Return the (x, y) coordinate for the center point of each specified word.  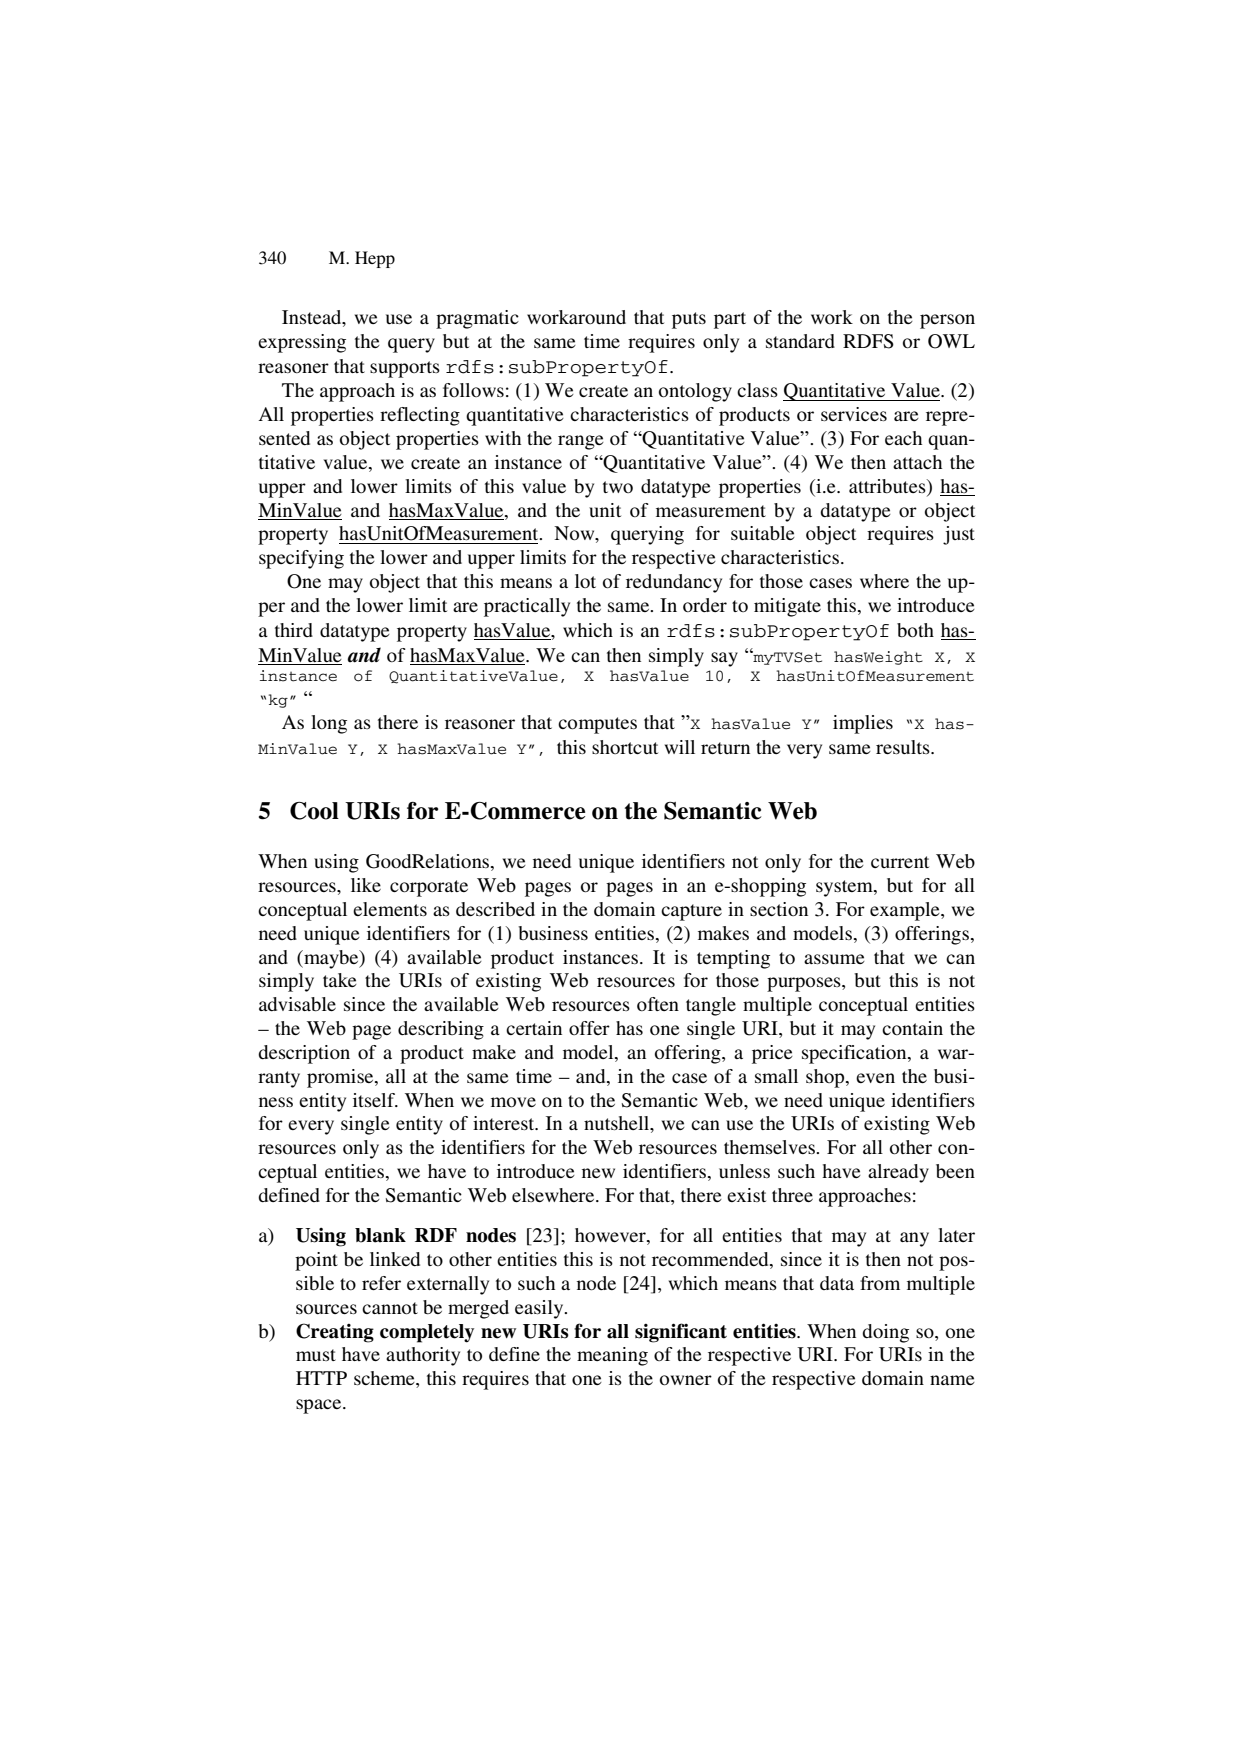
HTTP (321, 1378)
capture (691, 912)
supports (405, 369)
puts (689, 320)
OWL (951, 341)
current (900, 862)
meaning (612, 1356)
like (366, 885)
